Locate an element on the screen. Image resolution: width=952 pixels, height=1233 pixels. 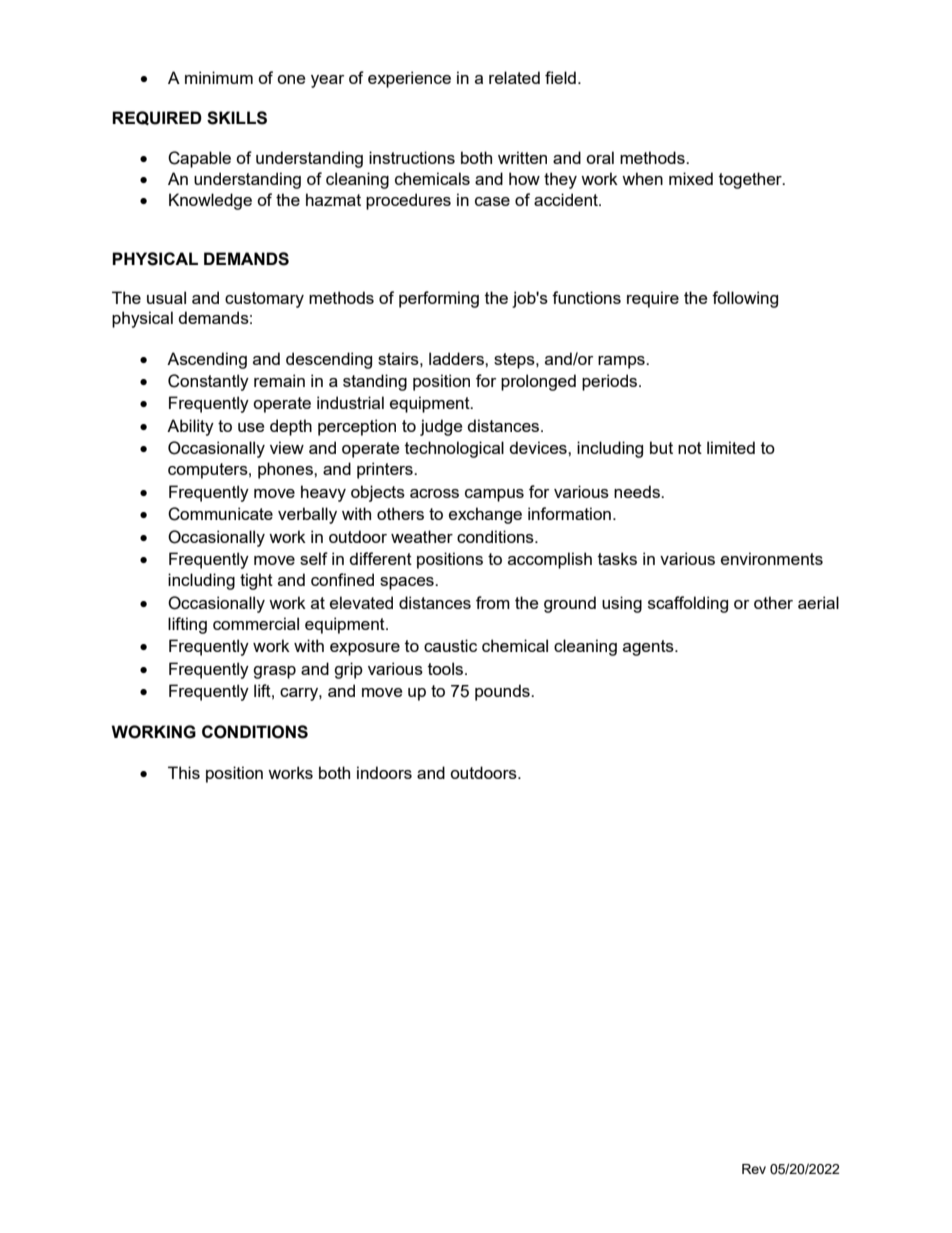
Rev is located at coordinates (754, 1169).
